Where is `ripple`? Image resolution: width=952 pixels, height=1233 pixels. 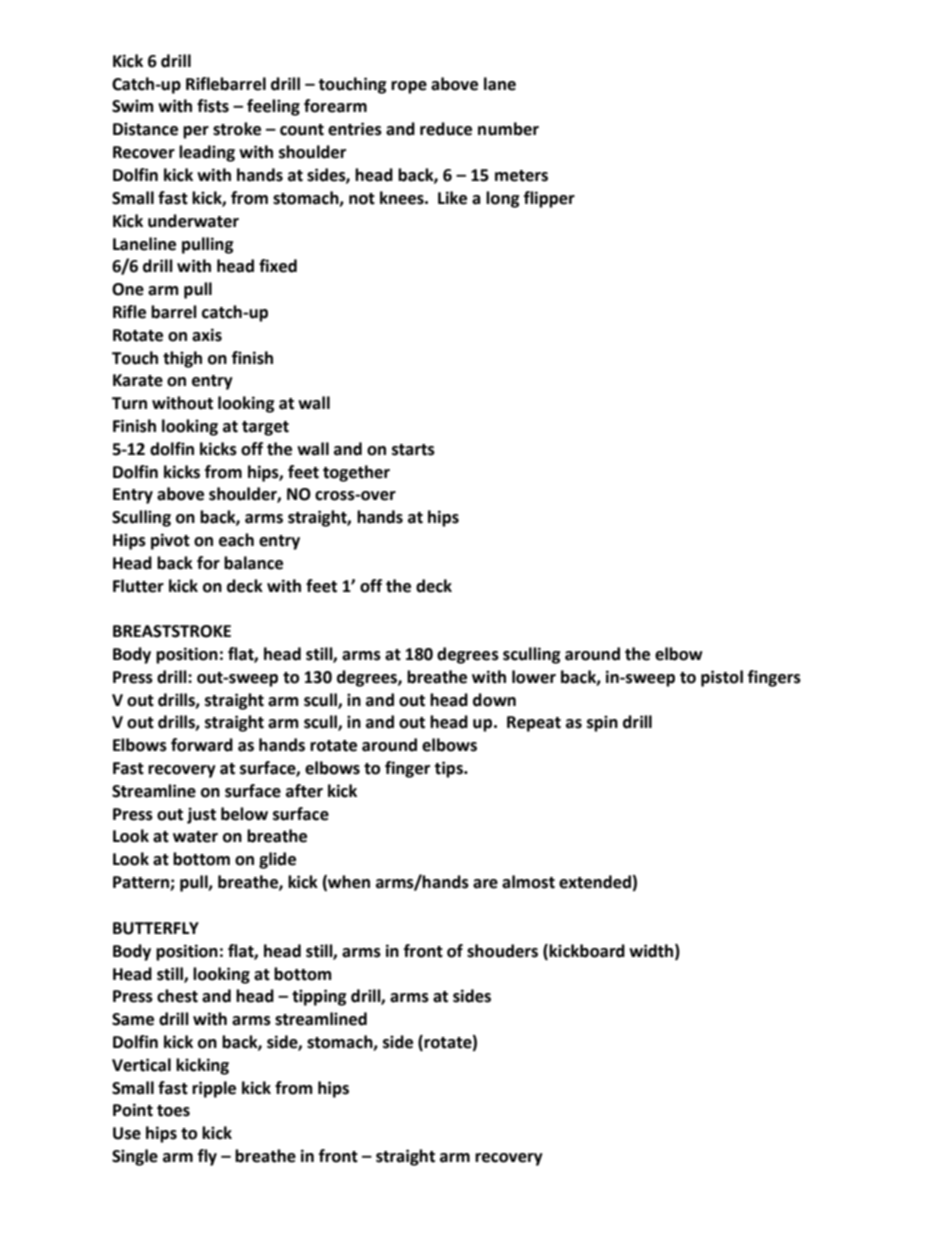 ripple is located at coordinates (214, 1089).
